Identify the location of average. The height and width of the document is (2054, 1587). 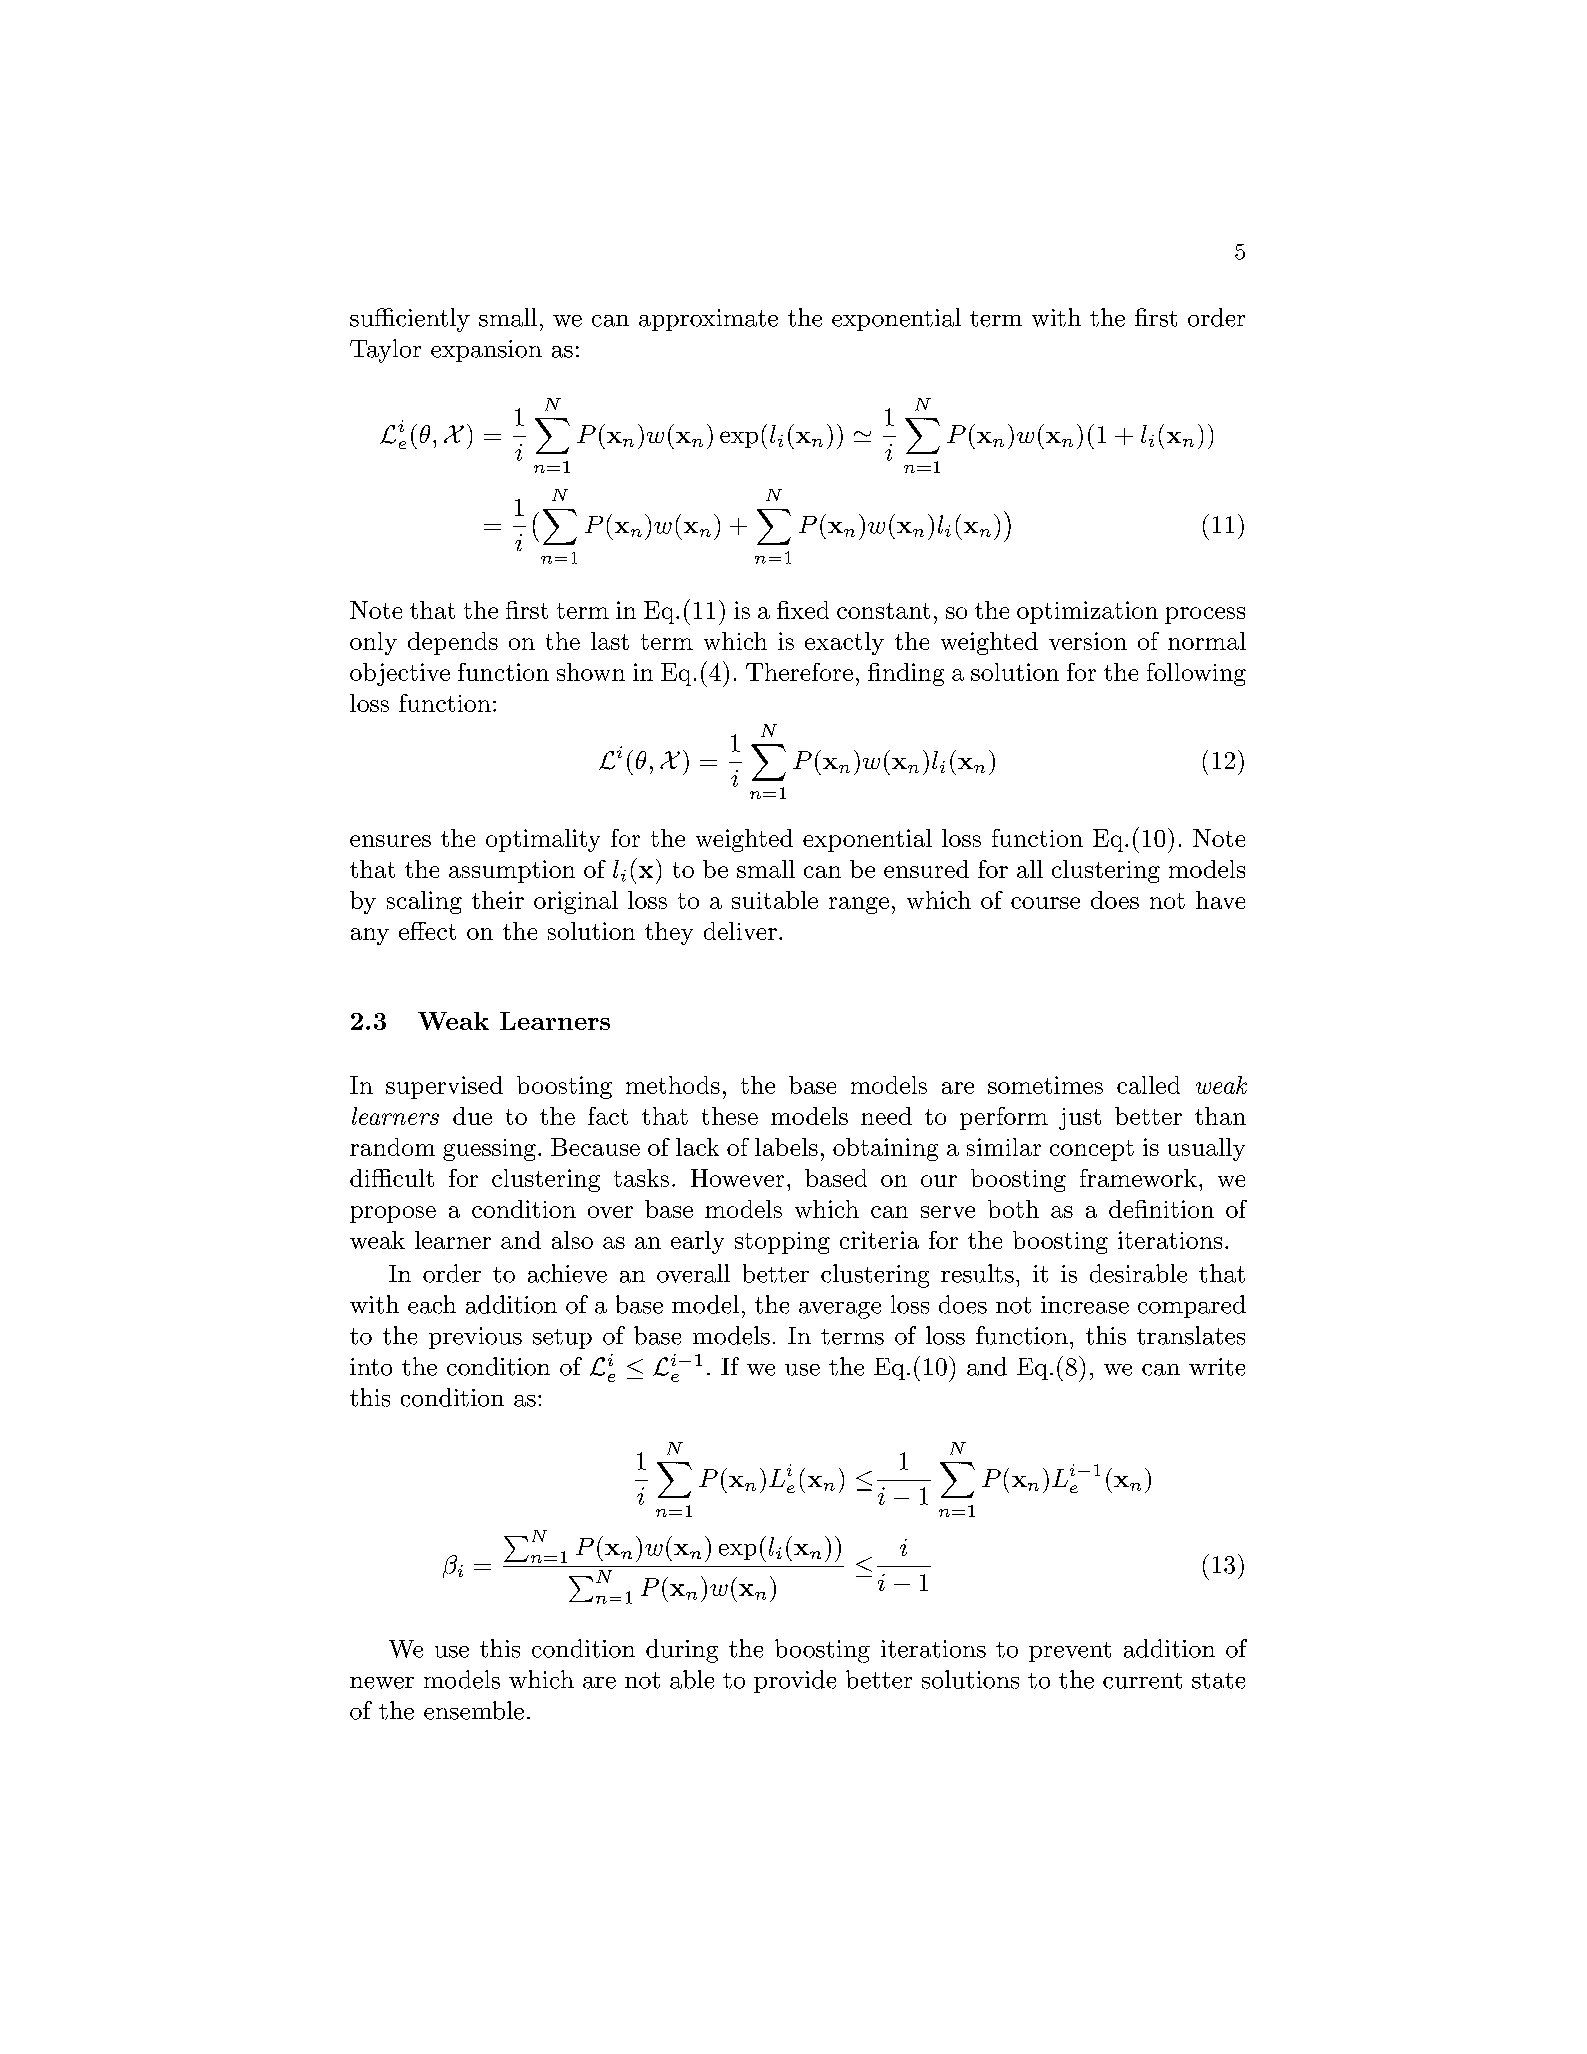
(840, 1310).
